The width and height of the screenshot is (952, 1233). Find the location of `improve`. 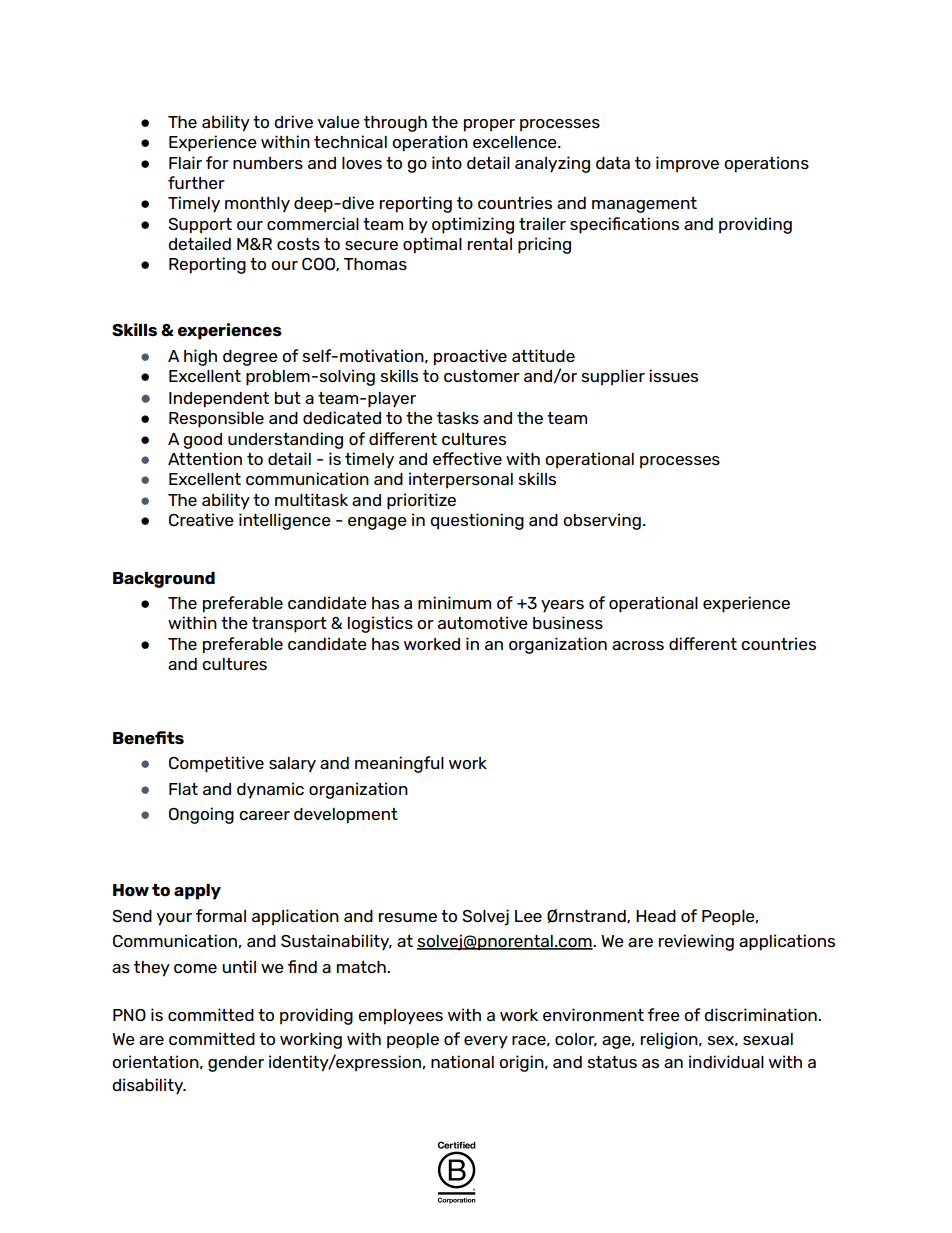

improve is located at coordinates (687, 164).
